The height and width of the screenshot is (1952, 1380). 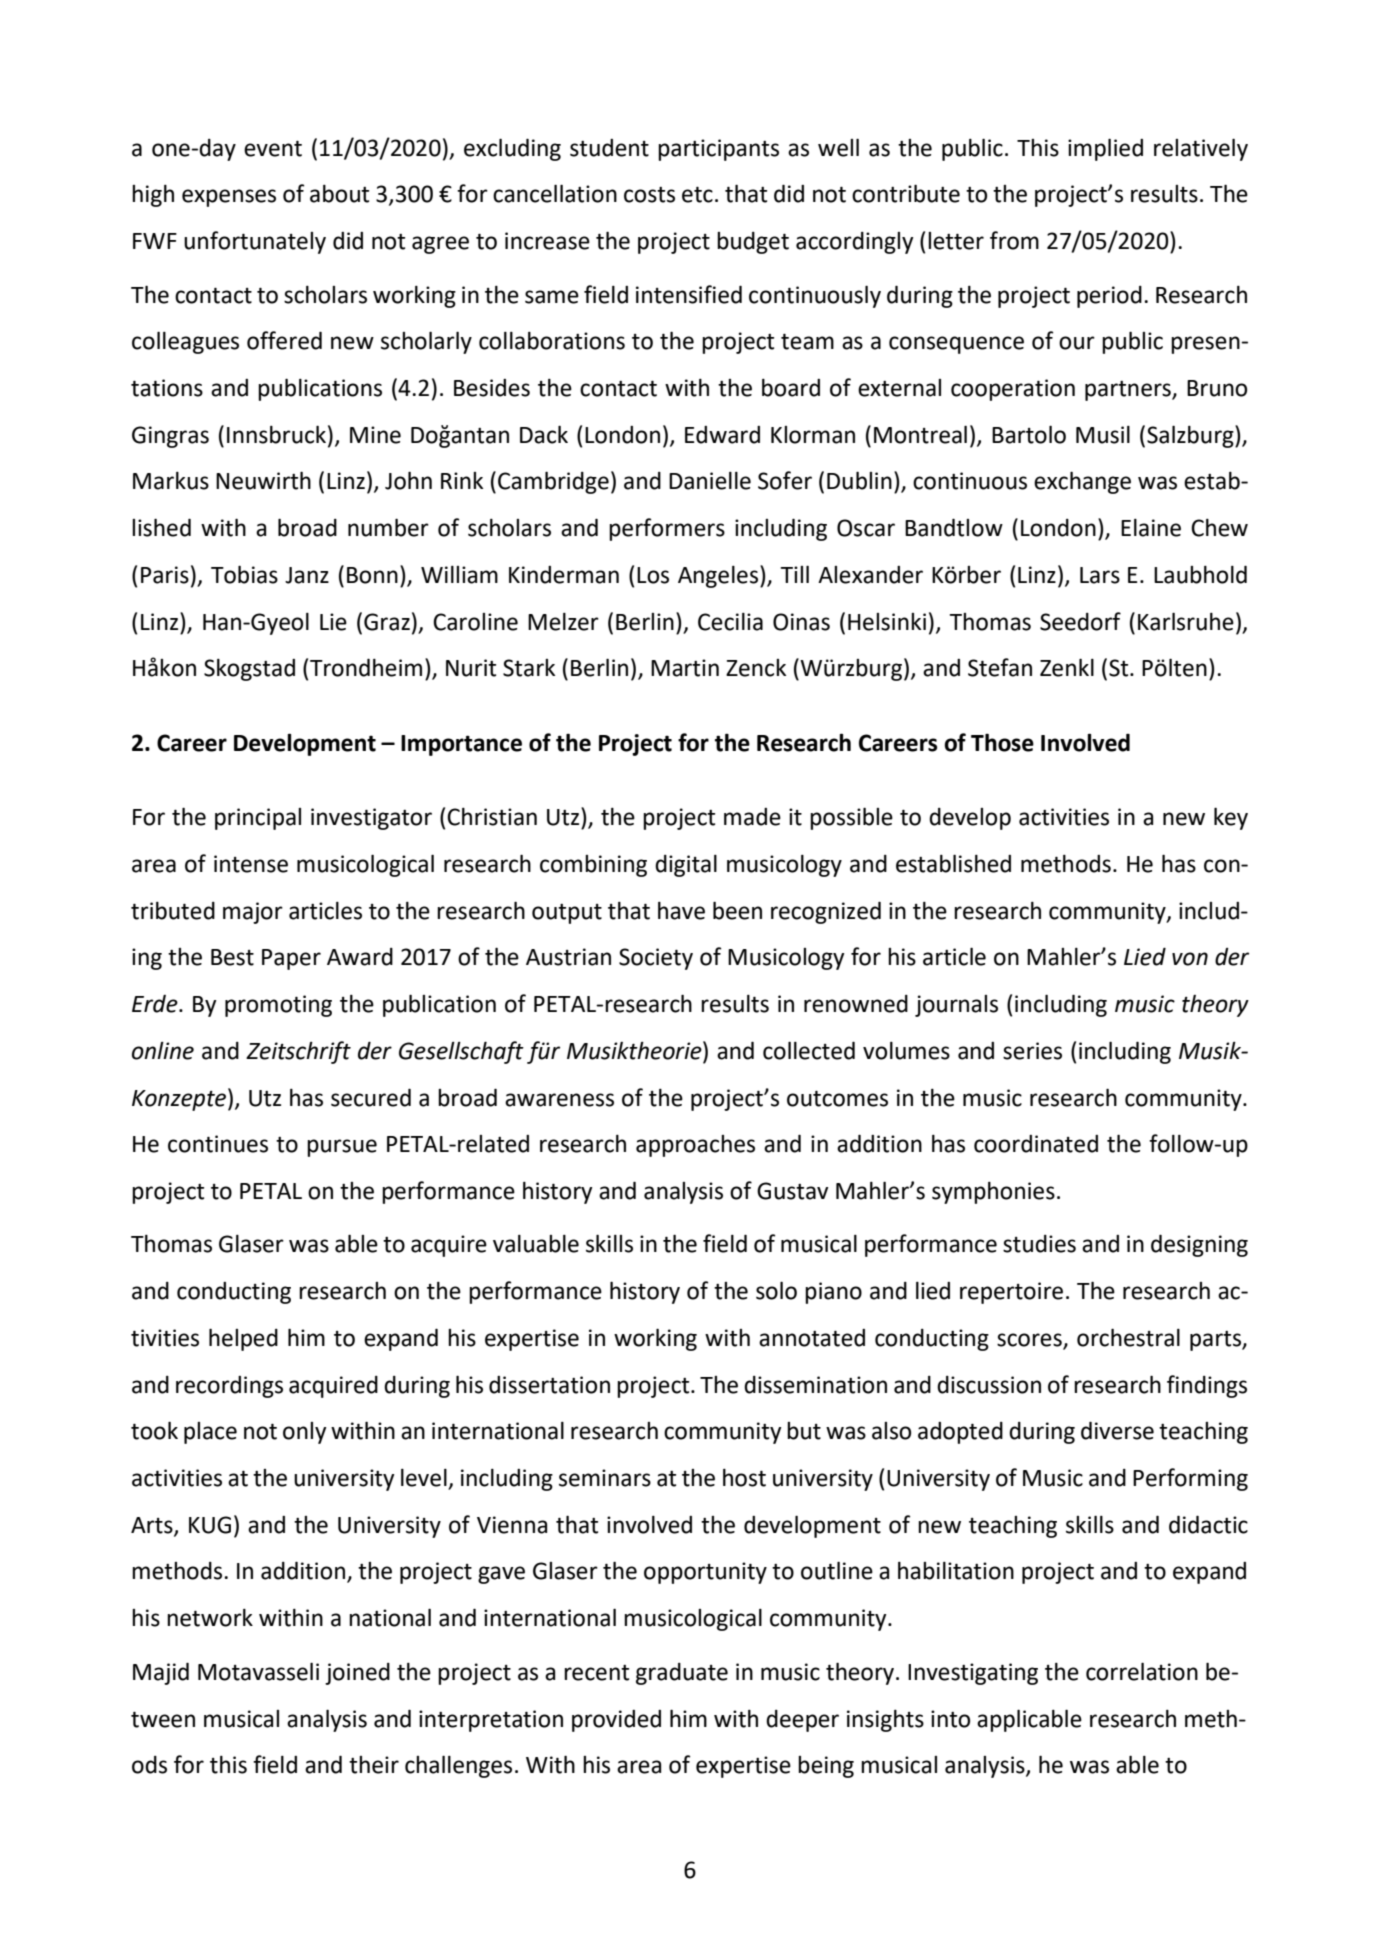 I want to click on correlation, so click(x=1142, y=1671).
